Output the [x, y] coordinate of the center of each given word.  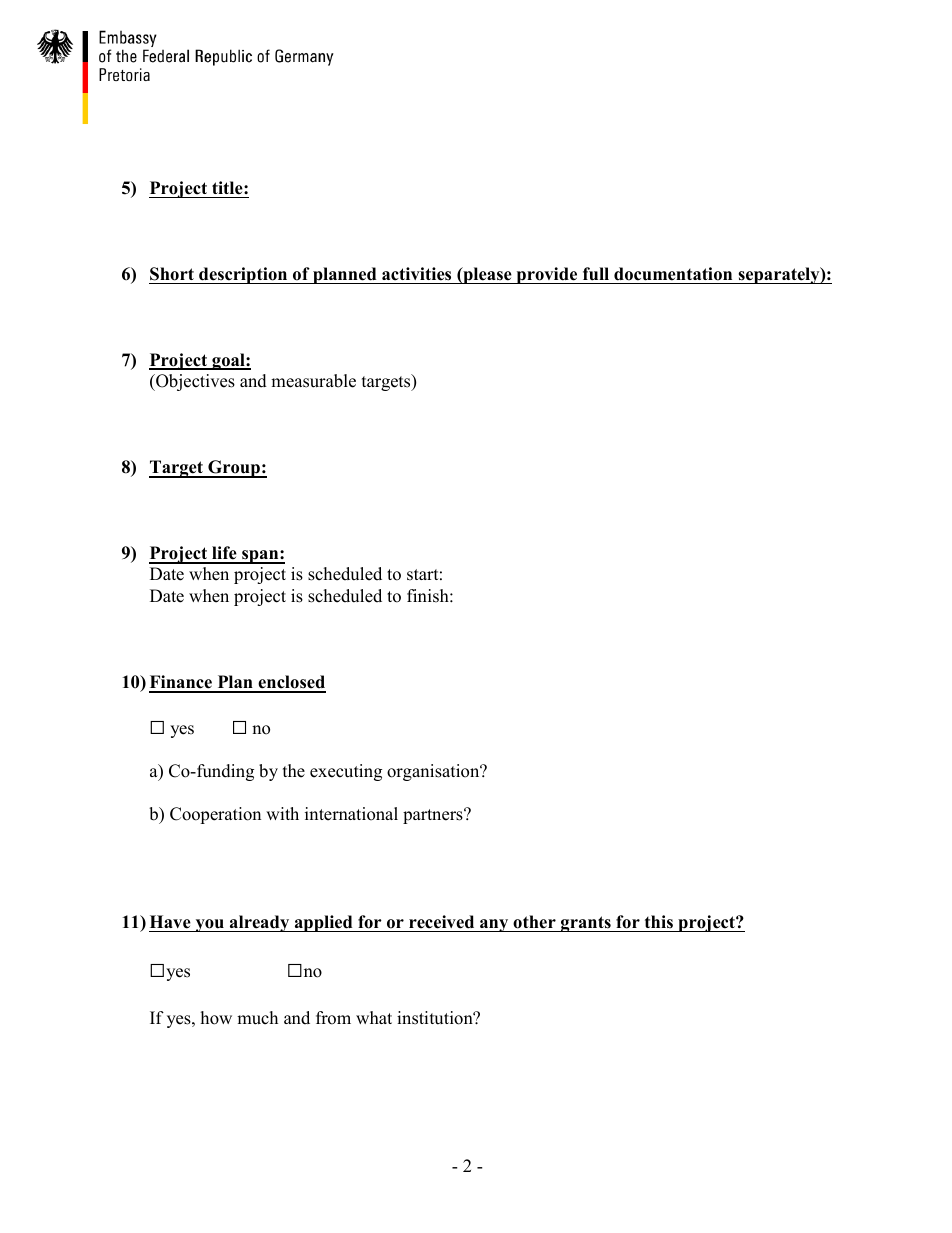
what [374, 1017]
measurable [313, 381]
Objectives [194, 382]
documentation [673, 274]
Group [234, 469]
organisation [434, 772]
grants [586, 924]
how [216, 1018]
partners [434, 816]
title [228, 188]
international [351, 814]
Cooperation [215, 815]
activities [416, 274]
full [596, 274]
